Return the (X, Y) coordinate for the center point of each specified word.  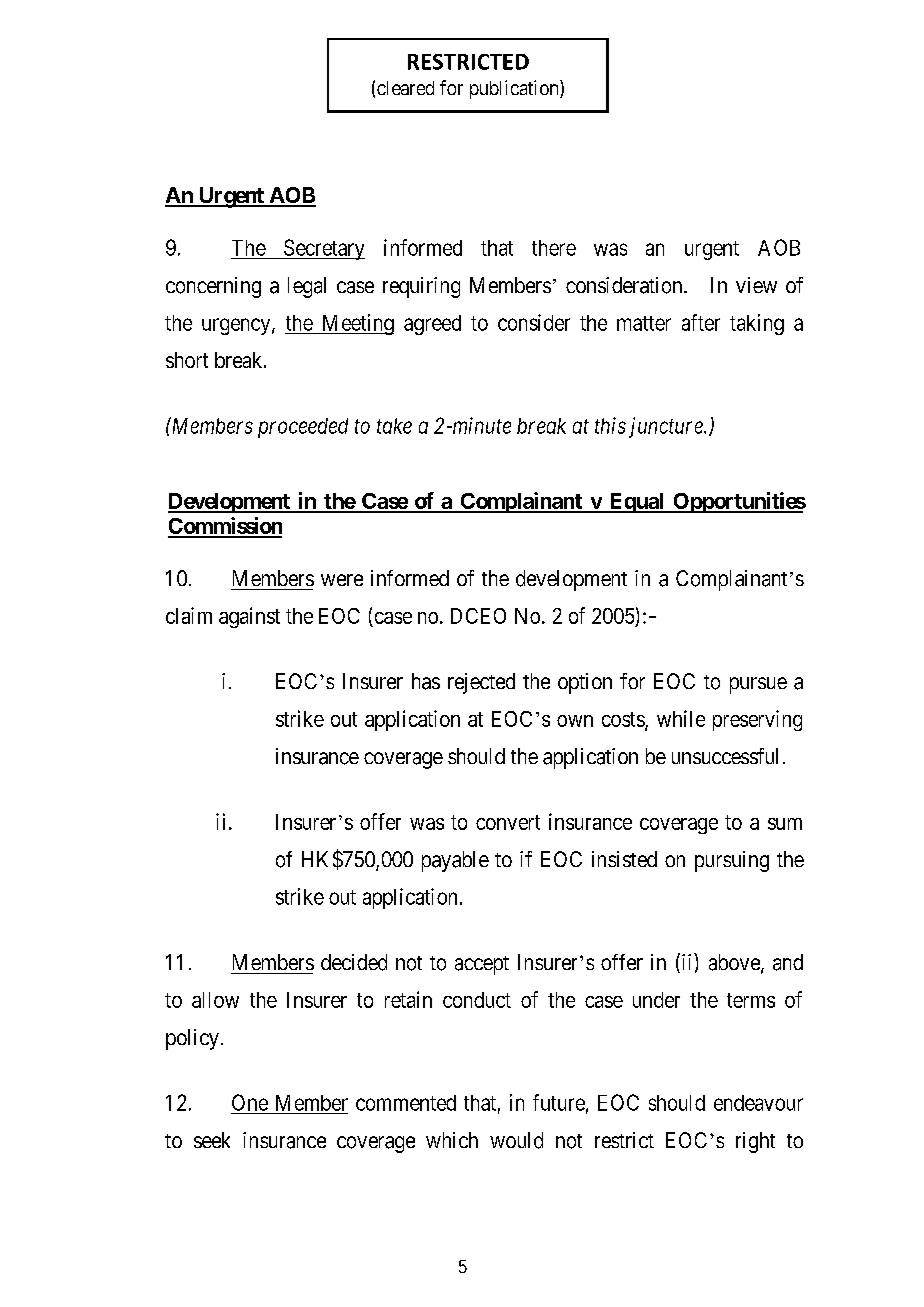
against (249, 617)
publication (515, 89)
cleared (405, 88)
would (516, 1140)
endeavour (758, 1103)
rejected (481, 683)
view (756, 285)
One (250, 1102)
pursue (758, 685)
